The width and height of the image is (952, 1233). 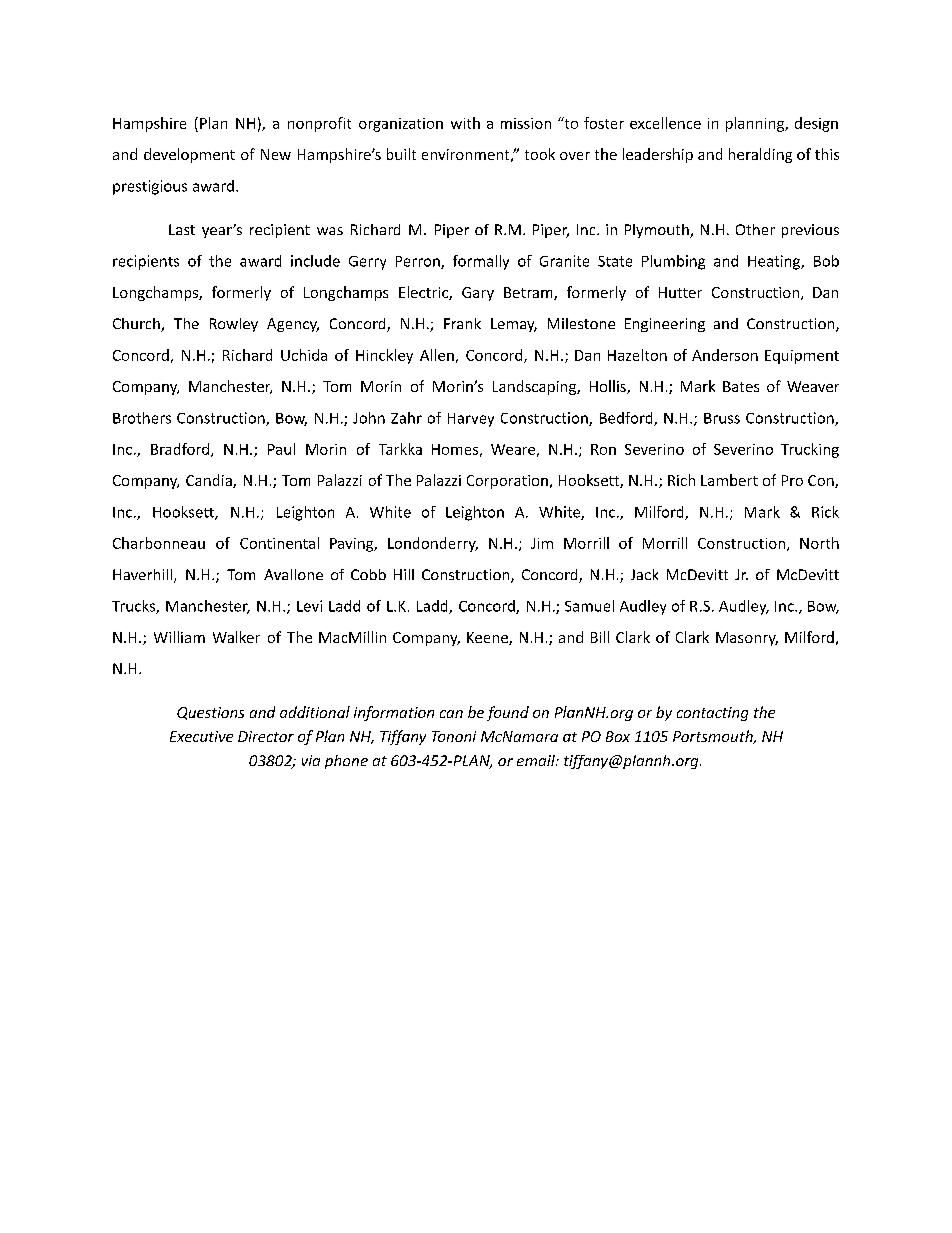 What do you see at coordinates (465, 123) in the image?
I see `with` at bounding box center [465, 123].
